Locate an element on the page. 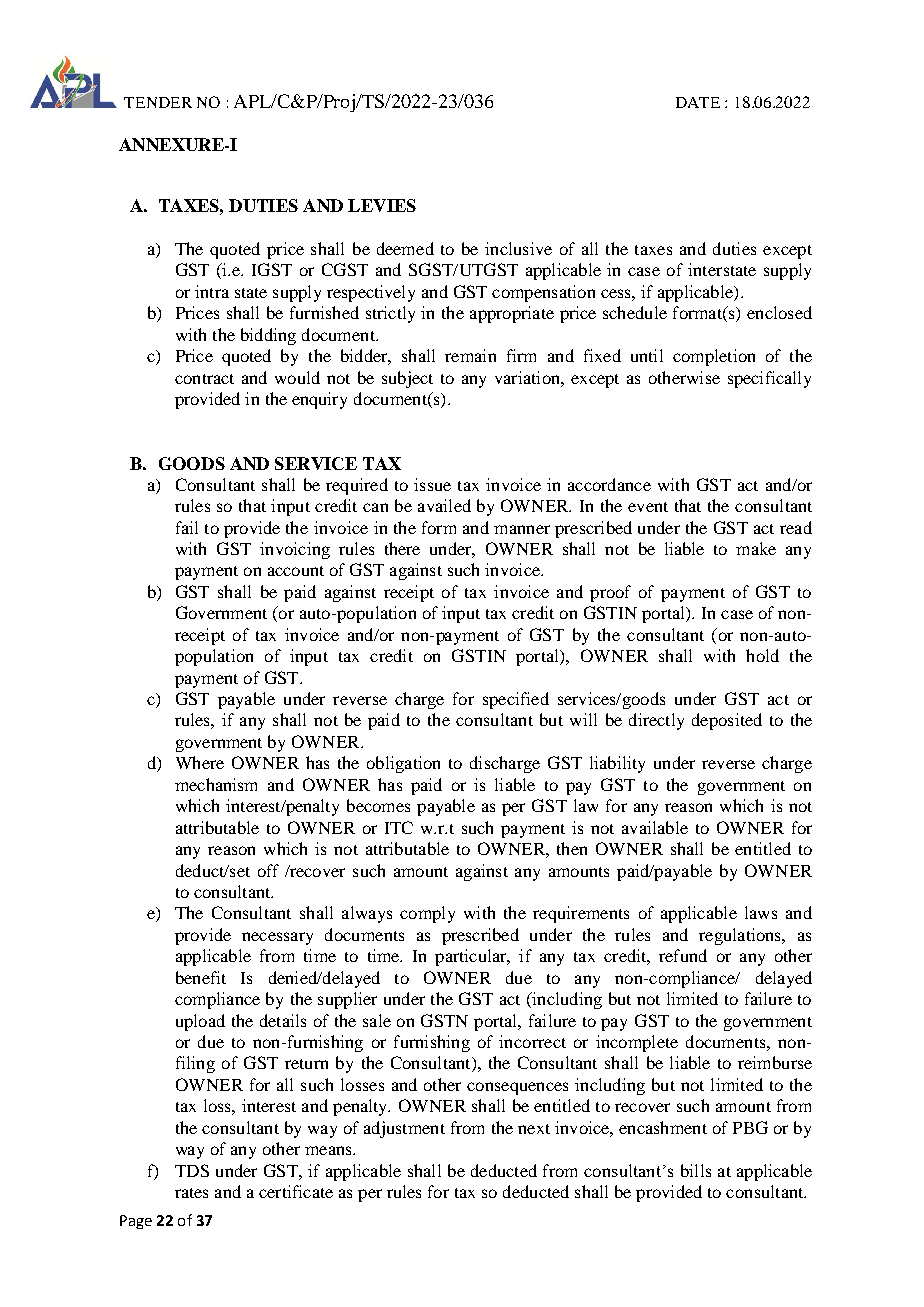 The image size is (924, 1307). bills is located at coordinates (696, 1170).
